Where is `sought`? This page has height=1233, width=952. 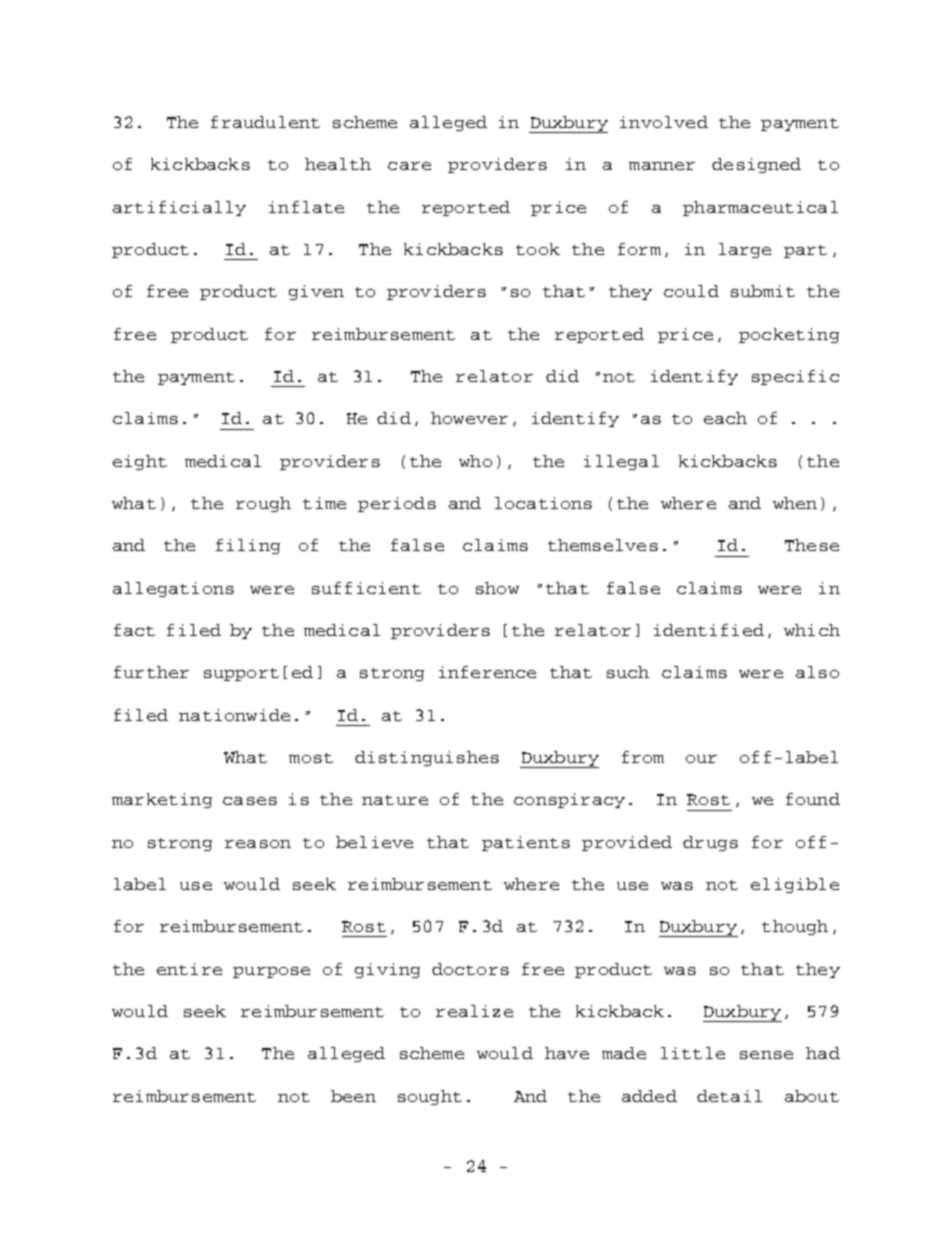 sought is located at coordinates (430, 1097).
